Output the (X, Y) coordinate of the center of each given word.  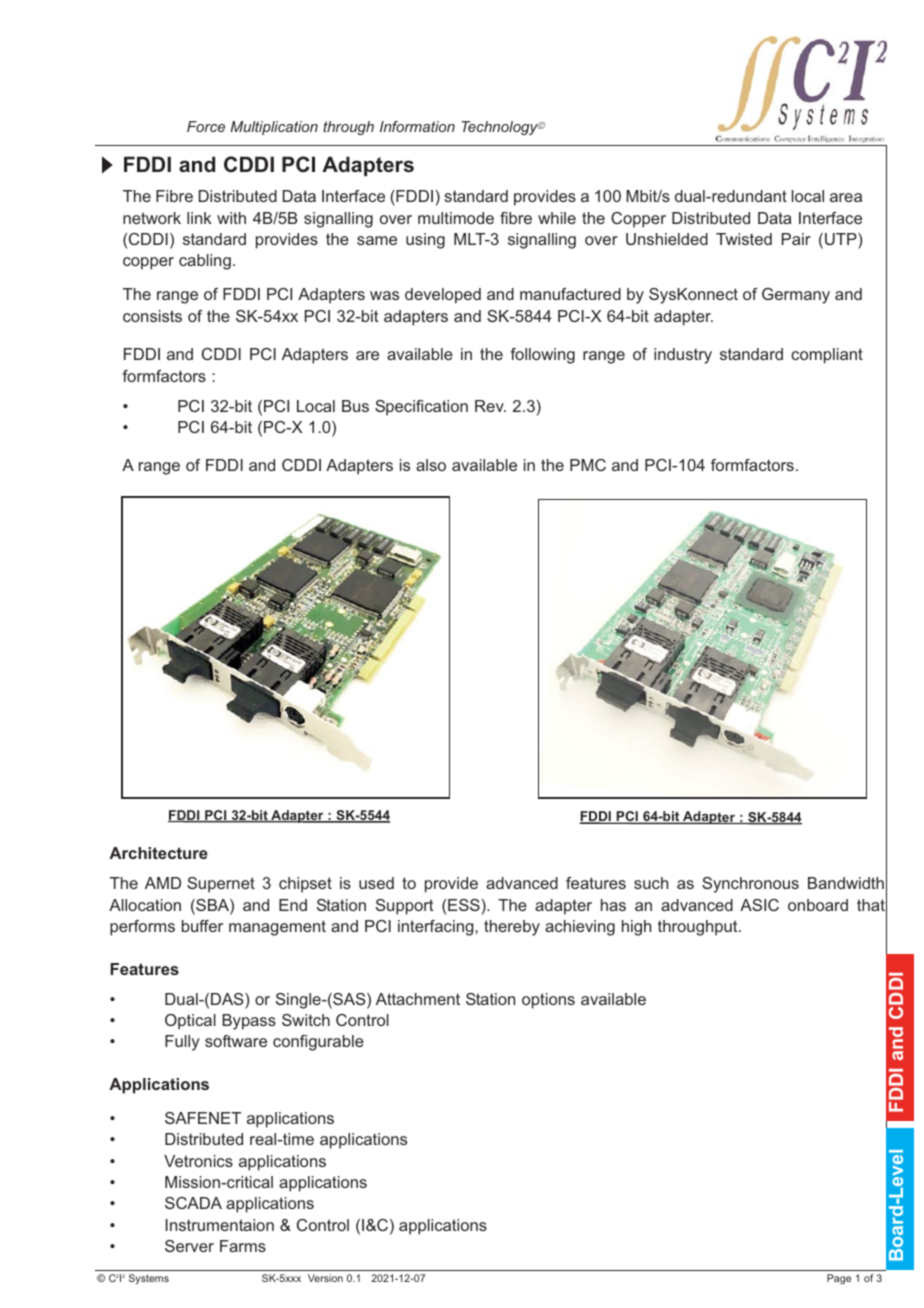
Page (839, 1279)
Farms (243, 1246)
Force (206, 126)
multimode (456, 218)
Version (325, 1278)
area (846, 197)
